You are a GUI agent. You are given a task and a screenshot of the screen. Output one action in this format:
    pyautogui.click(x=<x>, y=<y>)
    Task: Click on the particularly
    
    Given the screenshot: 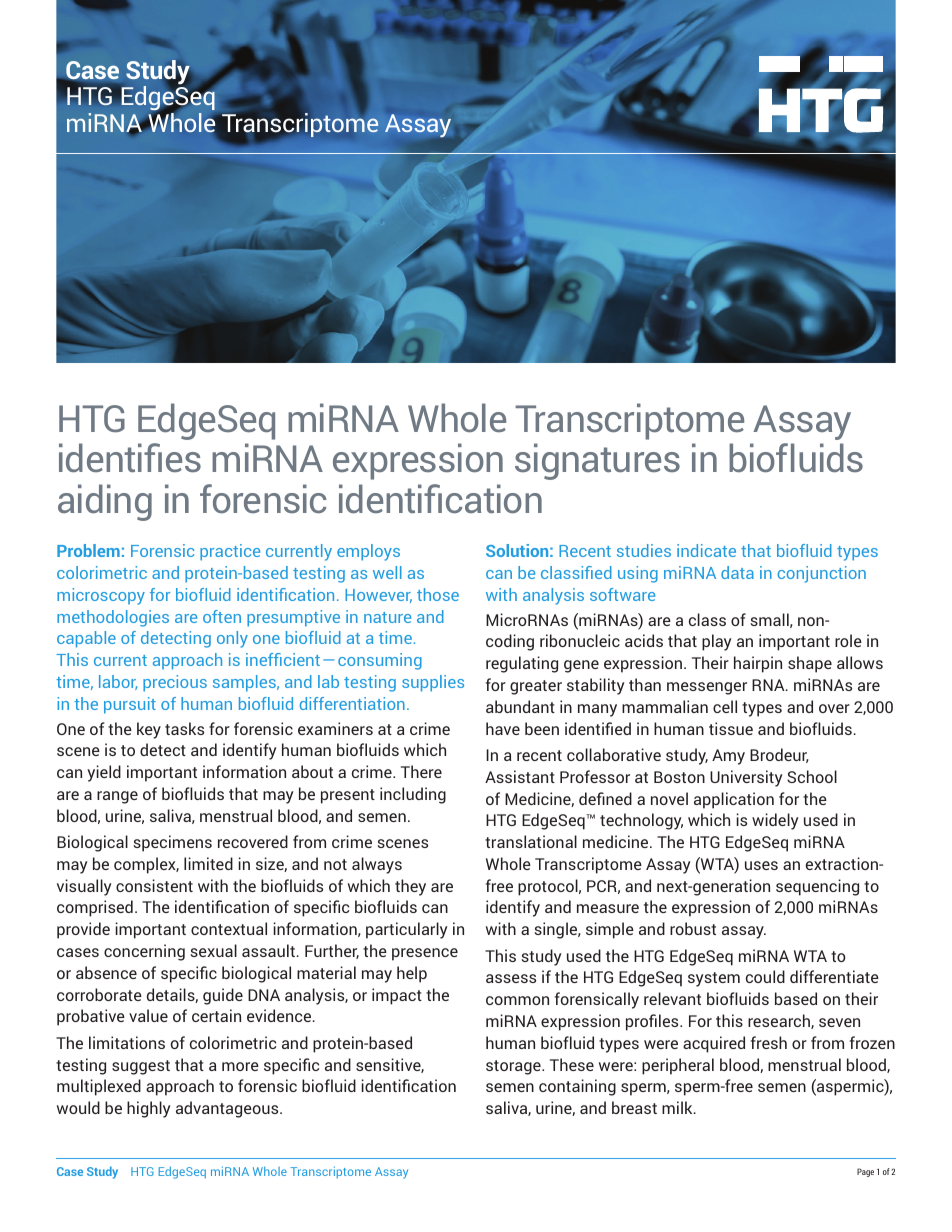 What is the action you would take?
    pyautogui.click(x=407, y=930)
